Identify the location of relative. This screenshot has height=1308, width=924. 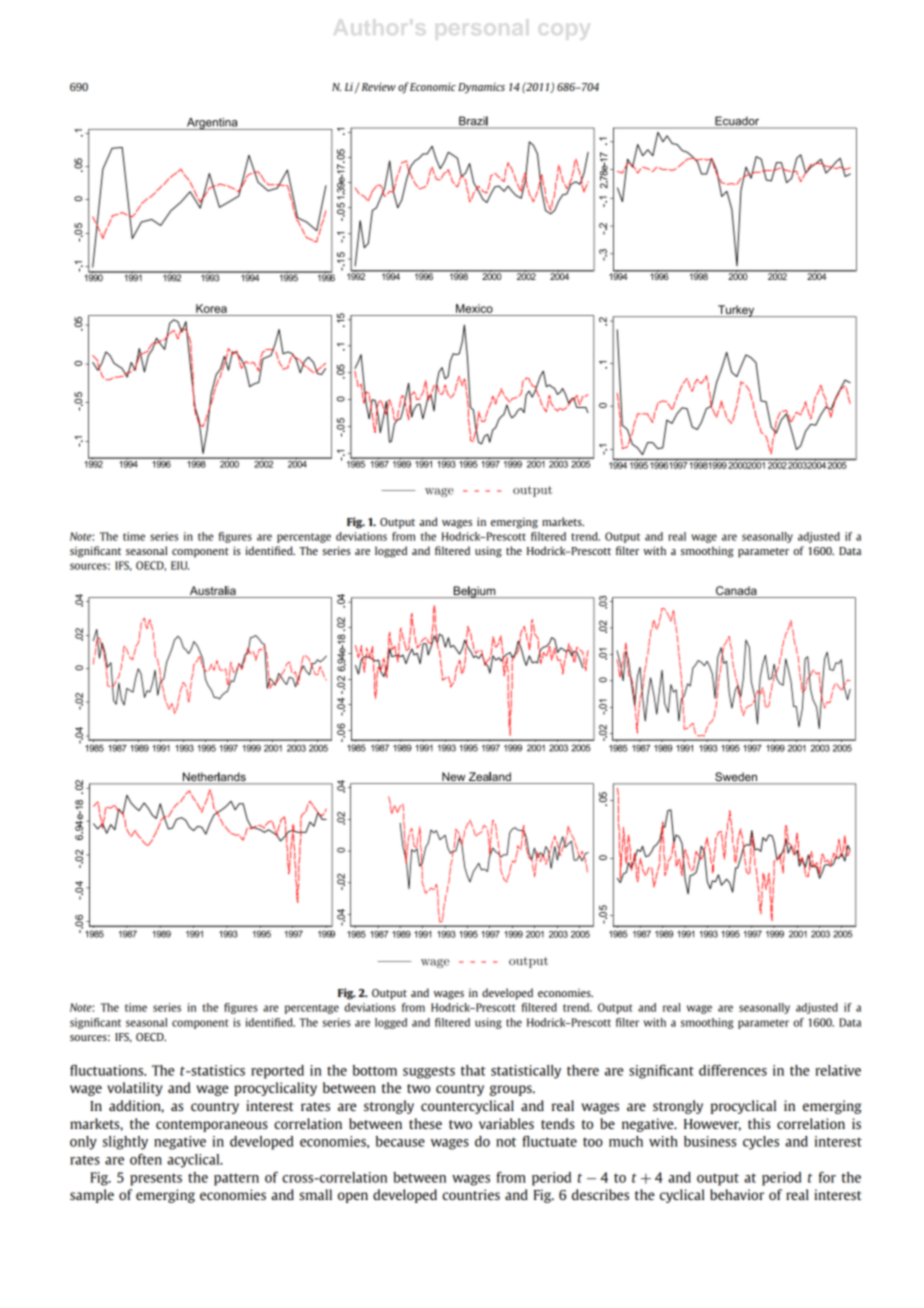
(838, 1070).
